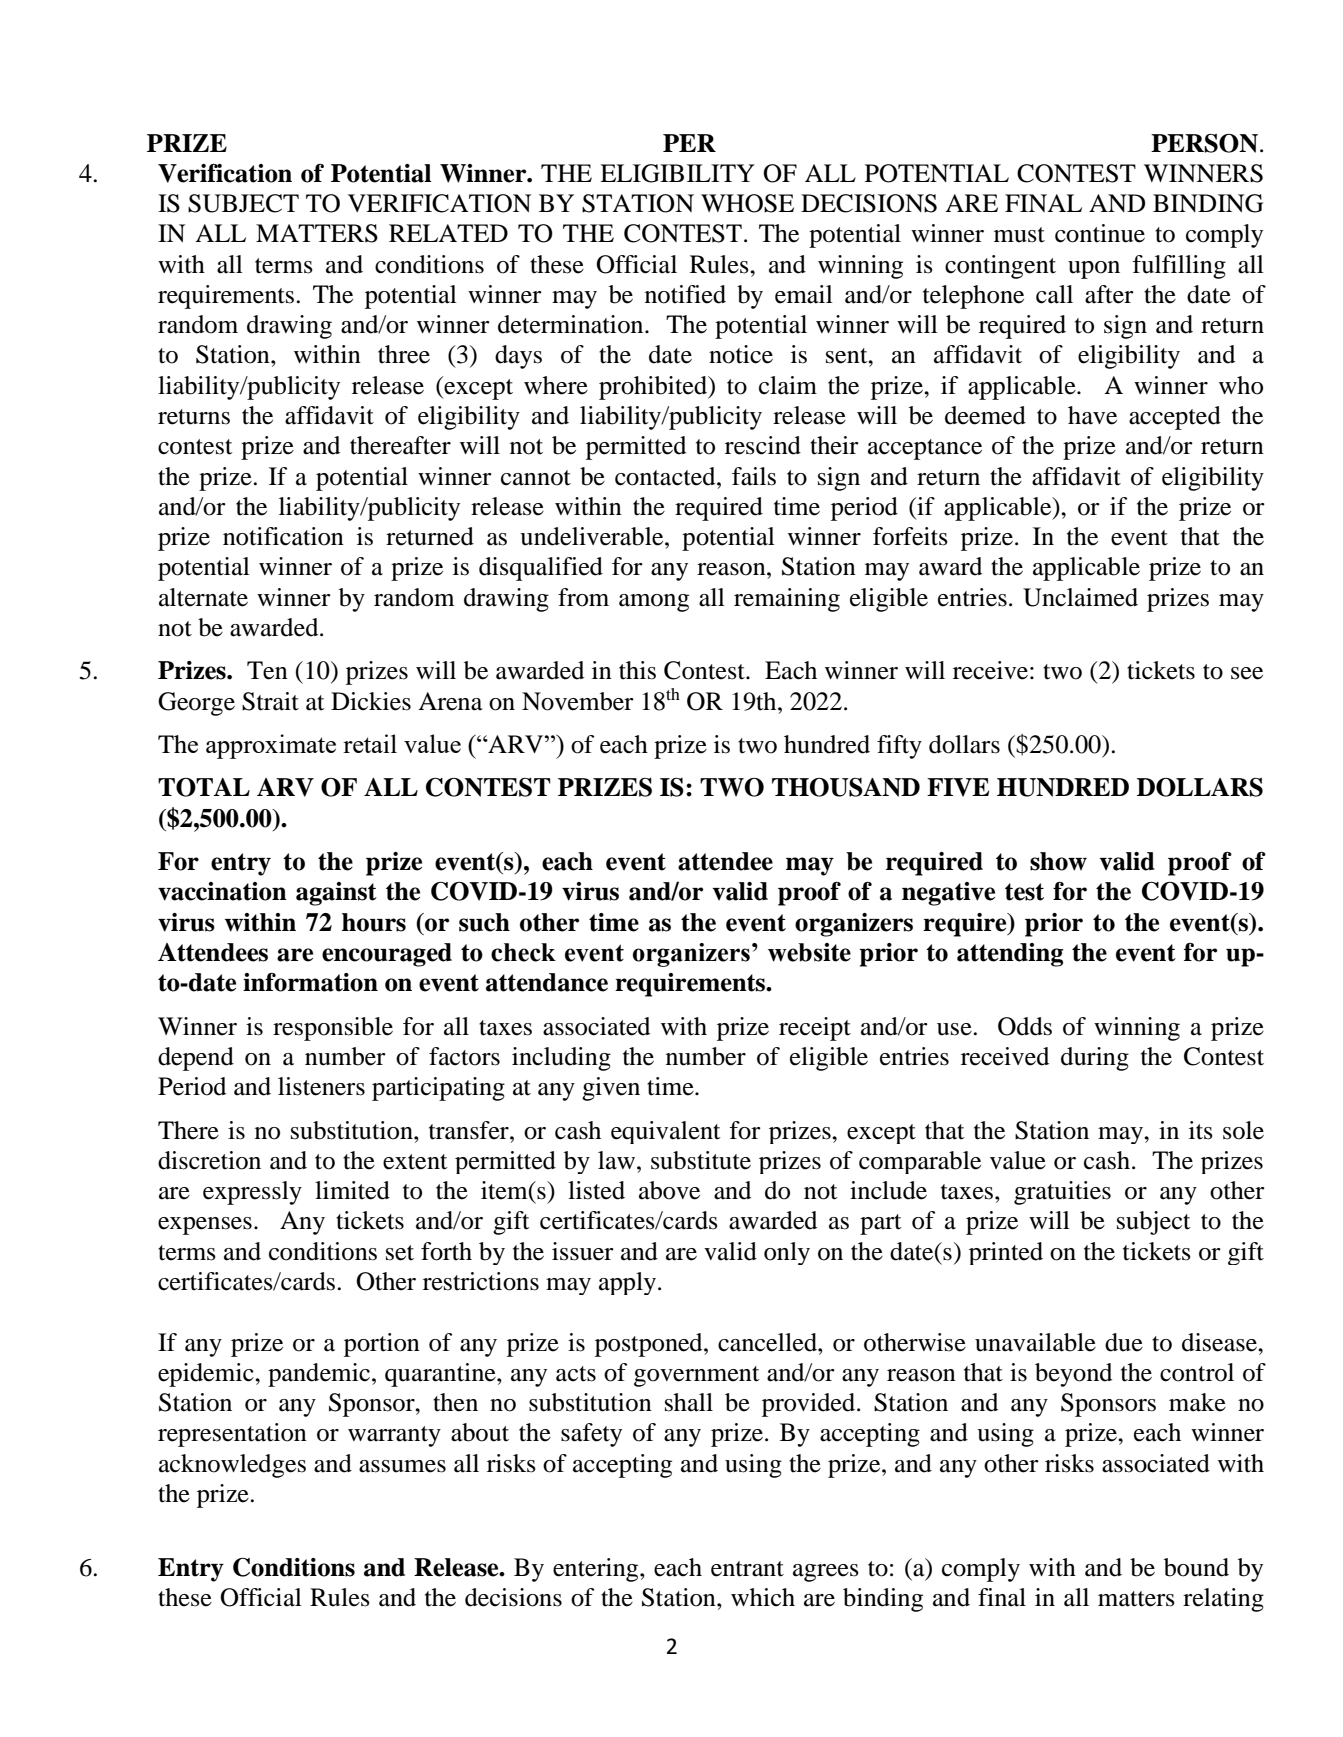 Image resolution: width=1343 pixels, height=1737 pixels. I want to click on WHOSE, so click(747, 203).
